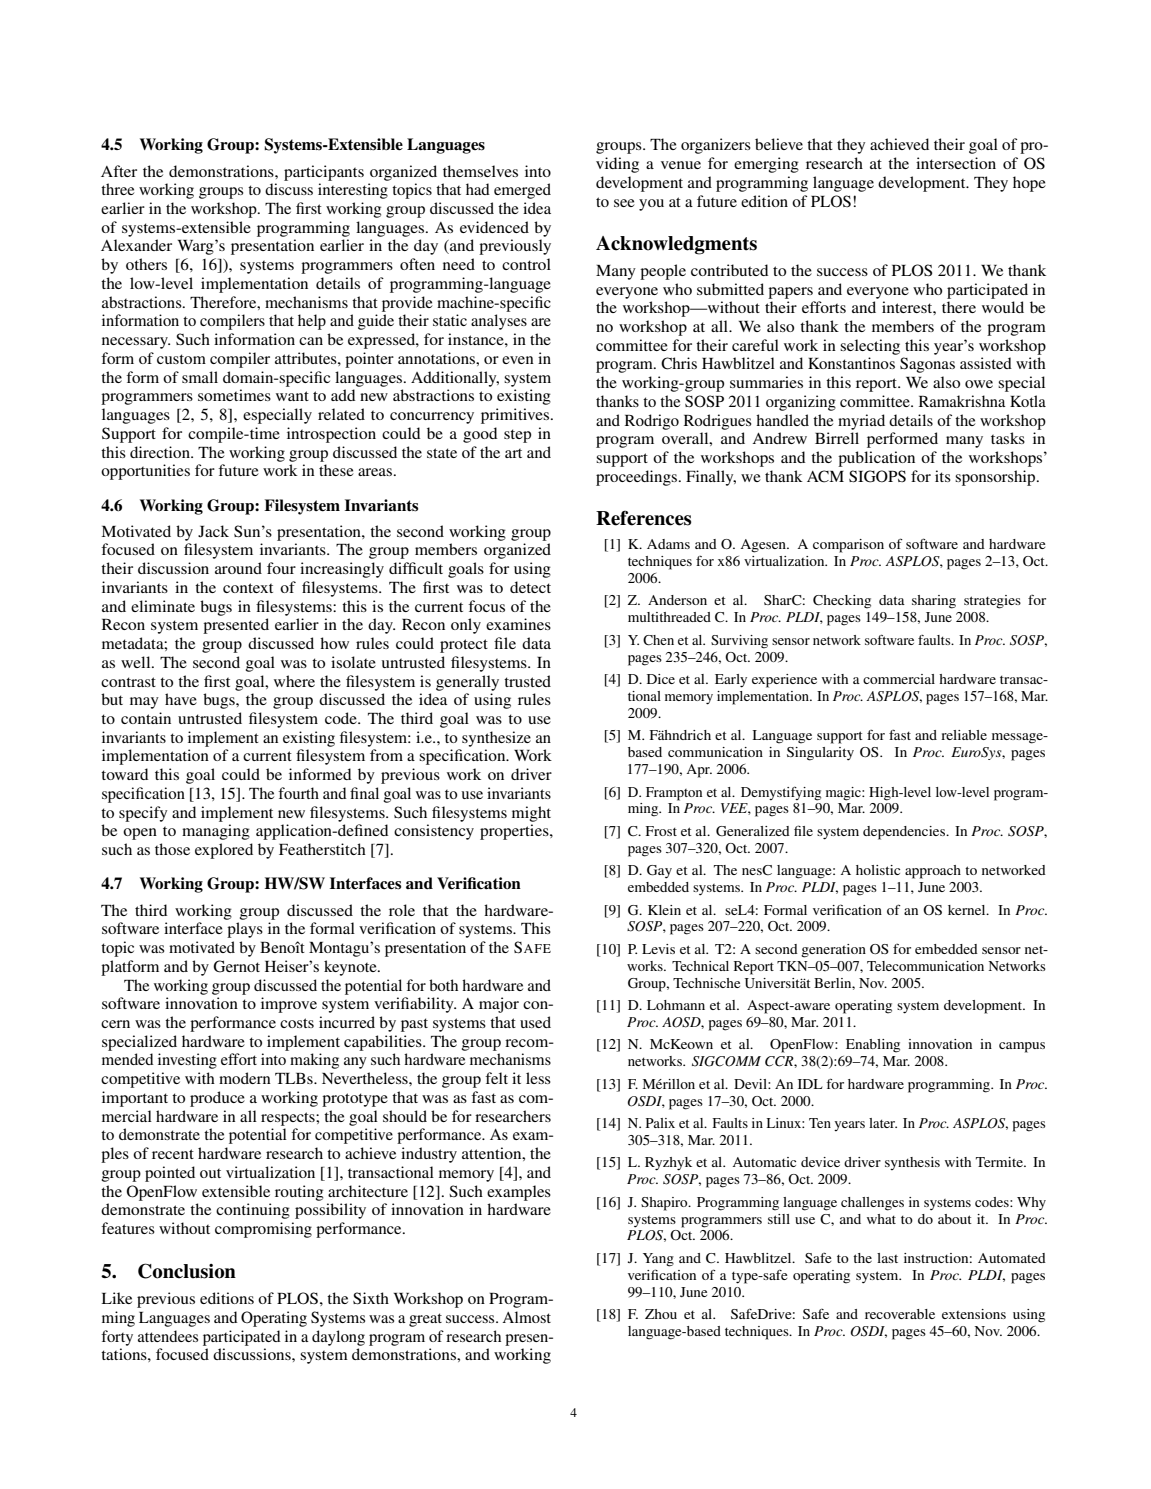  Describe the element at coordinates (324, 173) in the screenshot. I see `participants` at that location.
